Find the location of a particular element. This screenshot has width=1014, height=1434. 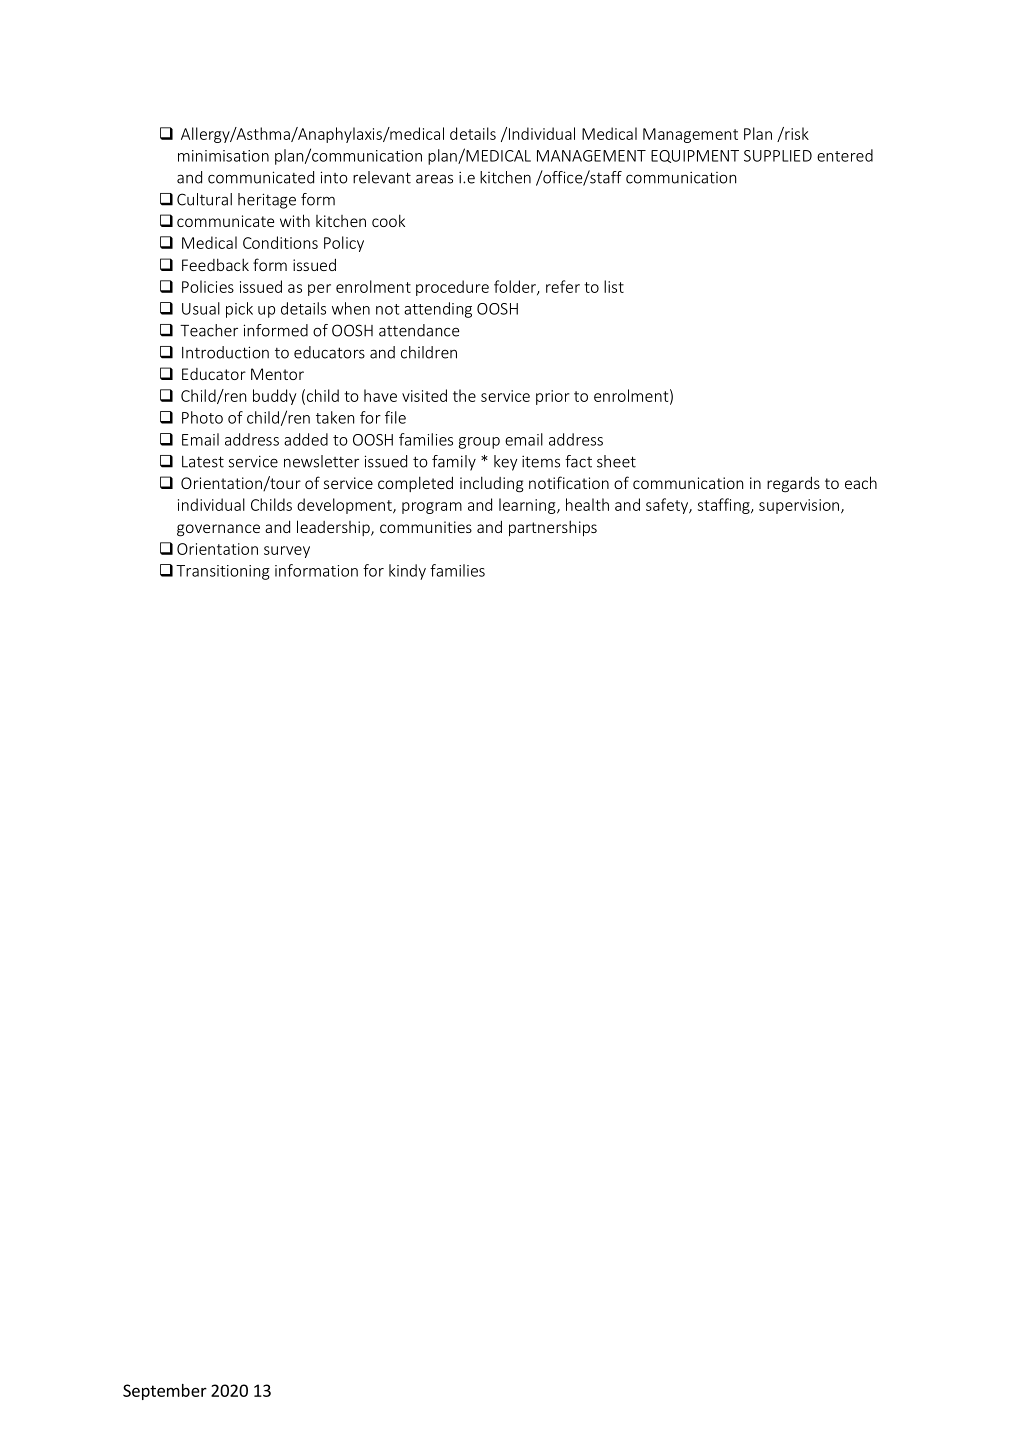

minimisation is located at coordinates (223, 156).
